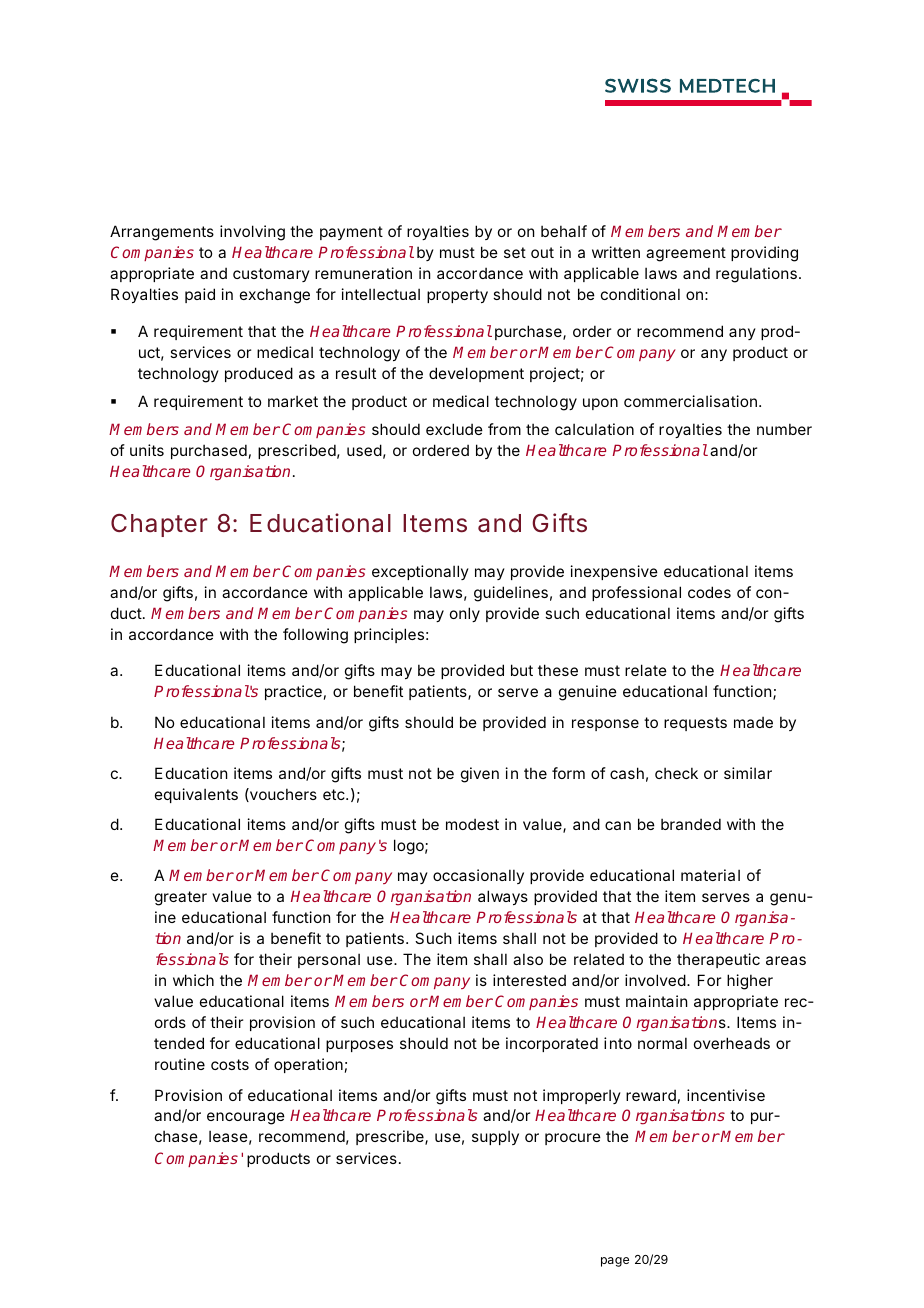 The width and height of the screenshot is (924, 1308). What do you see at coordinates (181, 898) in the screenshot?
I see `greater` at bounding box center [181, 898].
